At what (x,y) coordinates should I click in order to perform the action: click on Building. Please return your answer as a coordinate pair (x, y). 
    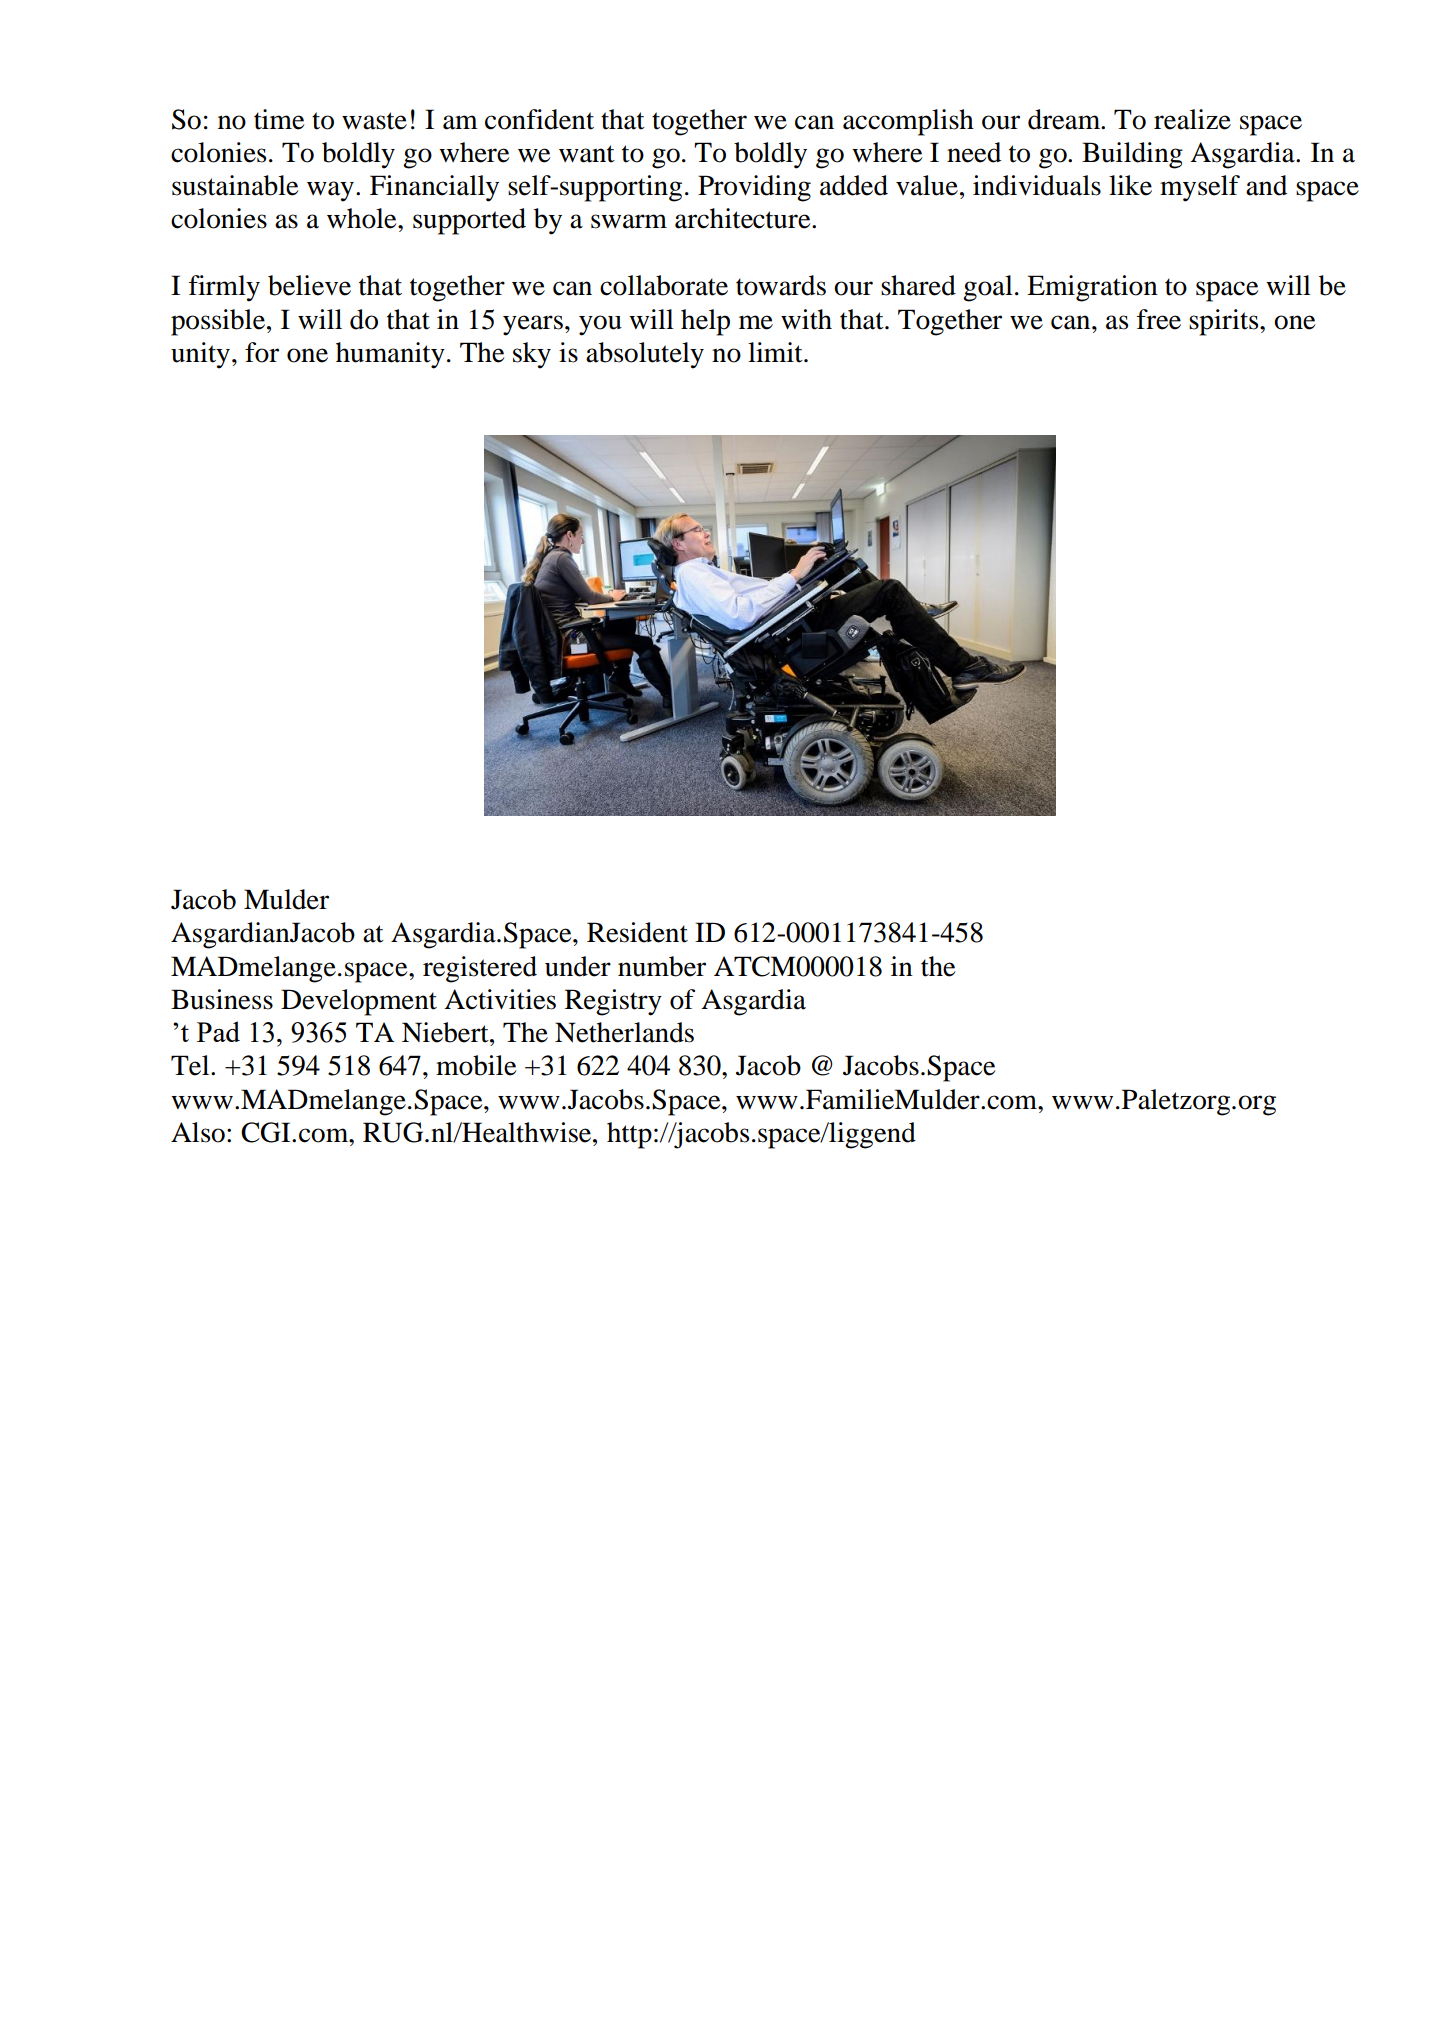
    Looking at the image, I should click on (1132, 155).
